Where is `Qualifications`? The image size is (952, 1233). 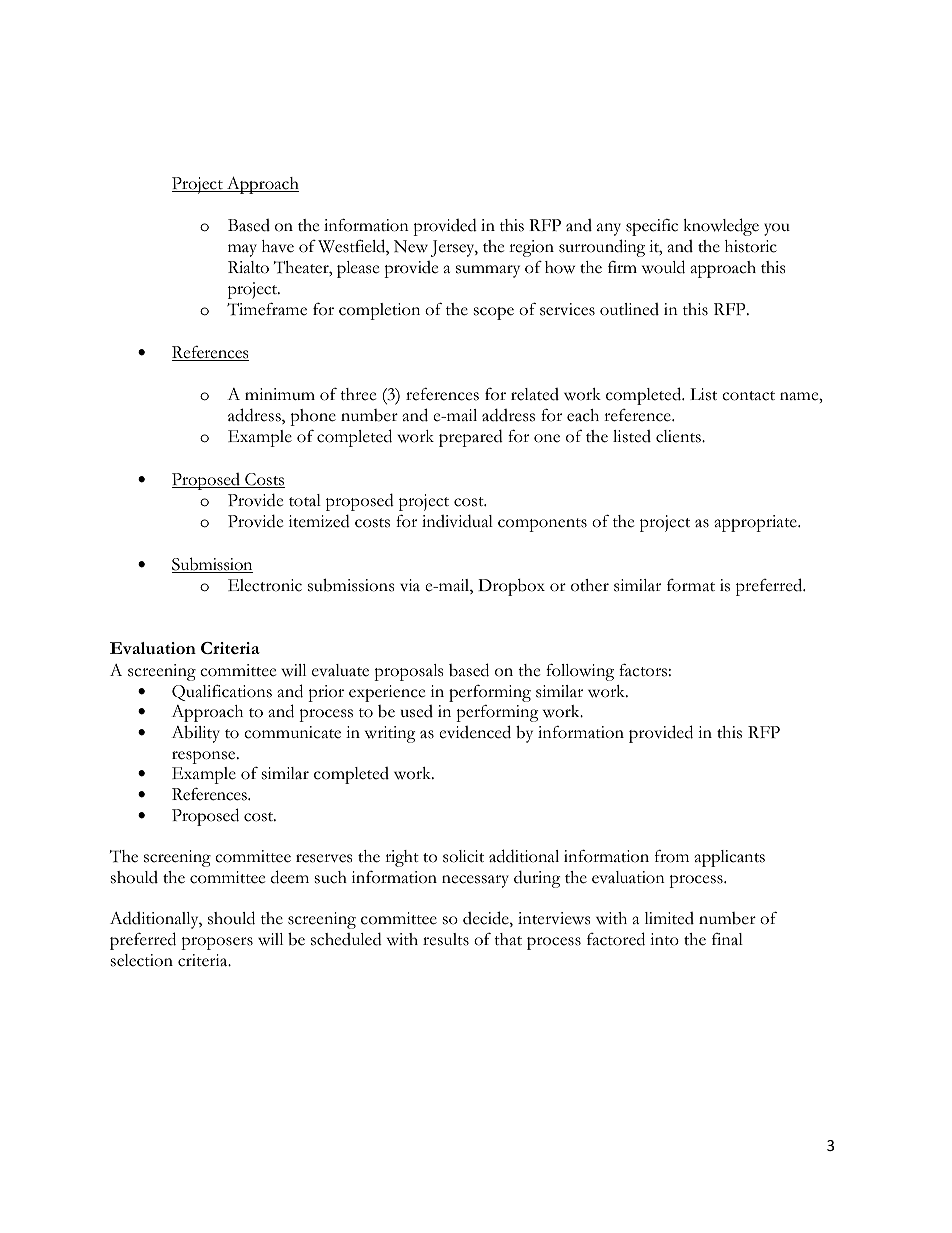 Qualifications is located at coordinates (222, 693).
